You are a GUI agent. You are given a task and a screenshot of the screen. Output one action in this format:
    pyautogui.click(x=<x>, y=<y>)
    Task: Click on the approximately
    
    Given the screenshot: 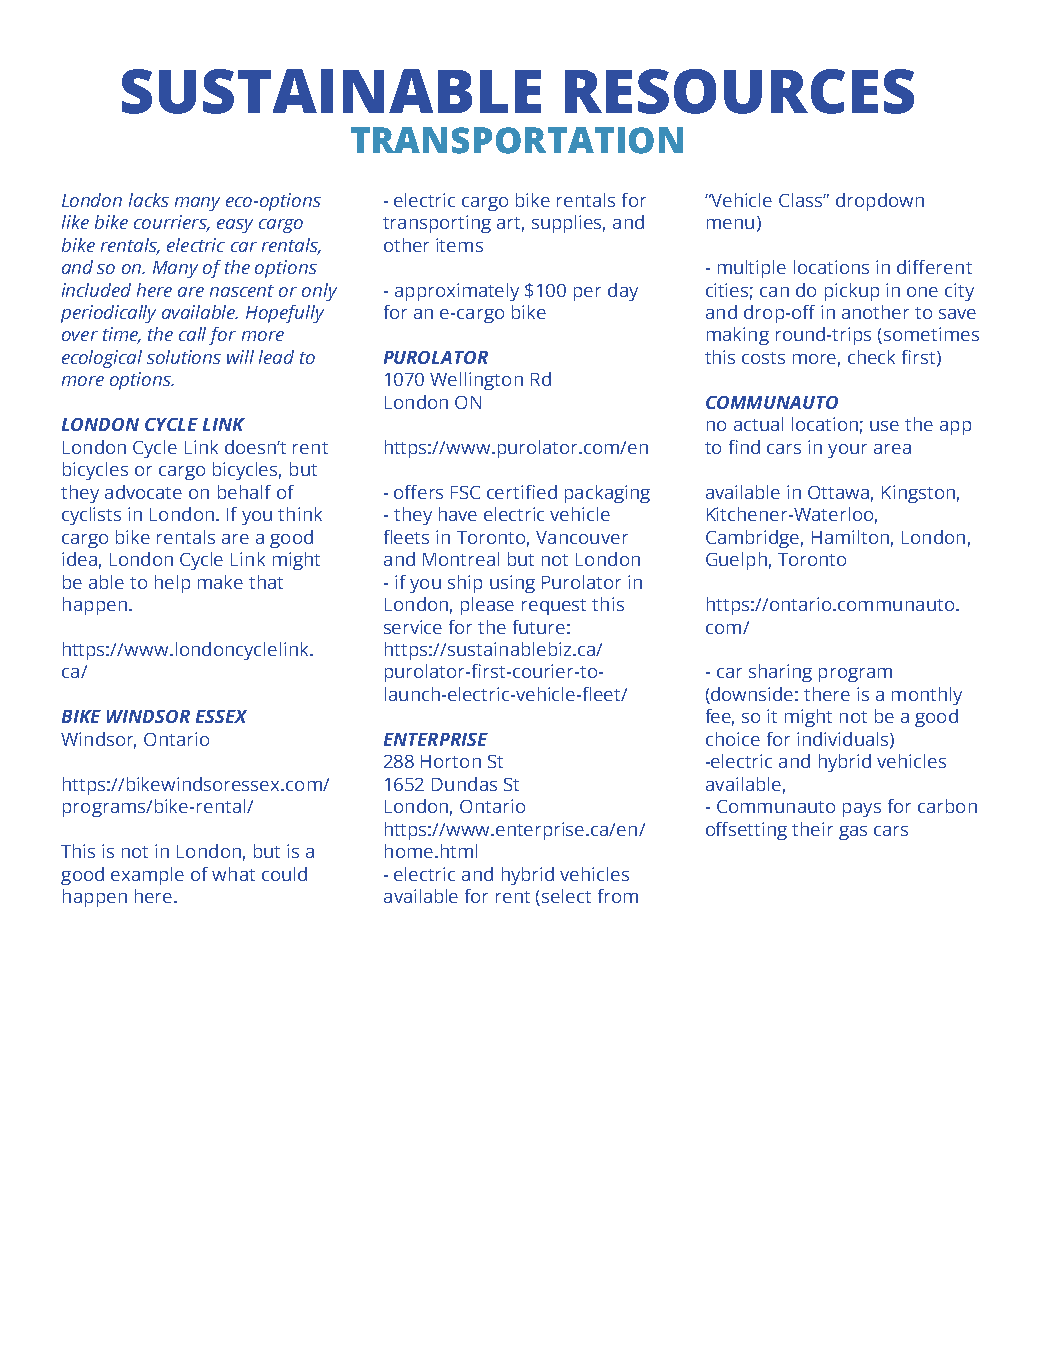 What is the action you would take?
    pyautogui.click(x=457, y=292)
